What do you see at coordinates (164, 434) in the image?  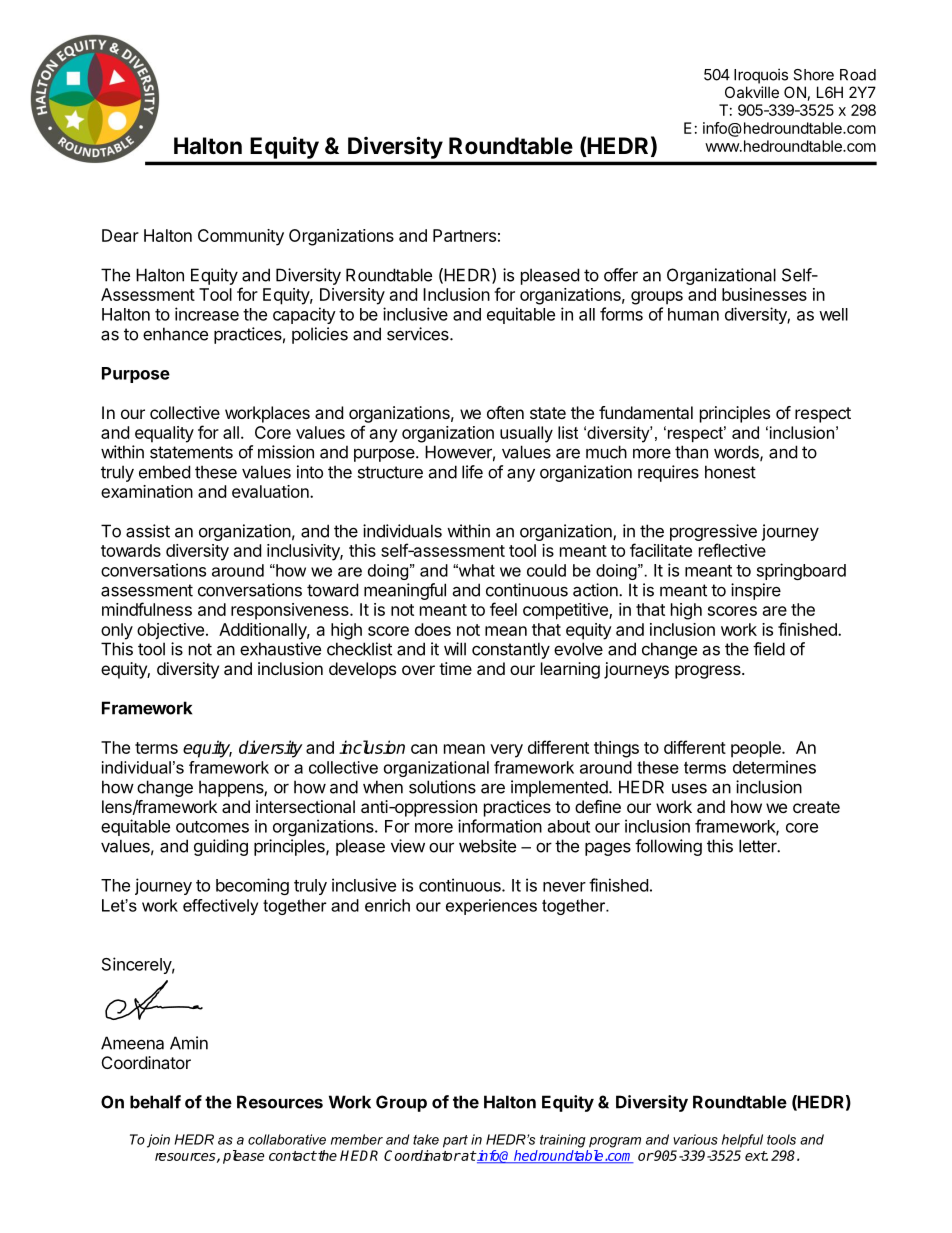 I see `equality` at bounding box center [164, 434].
